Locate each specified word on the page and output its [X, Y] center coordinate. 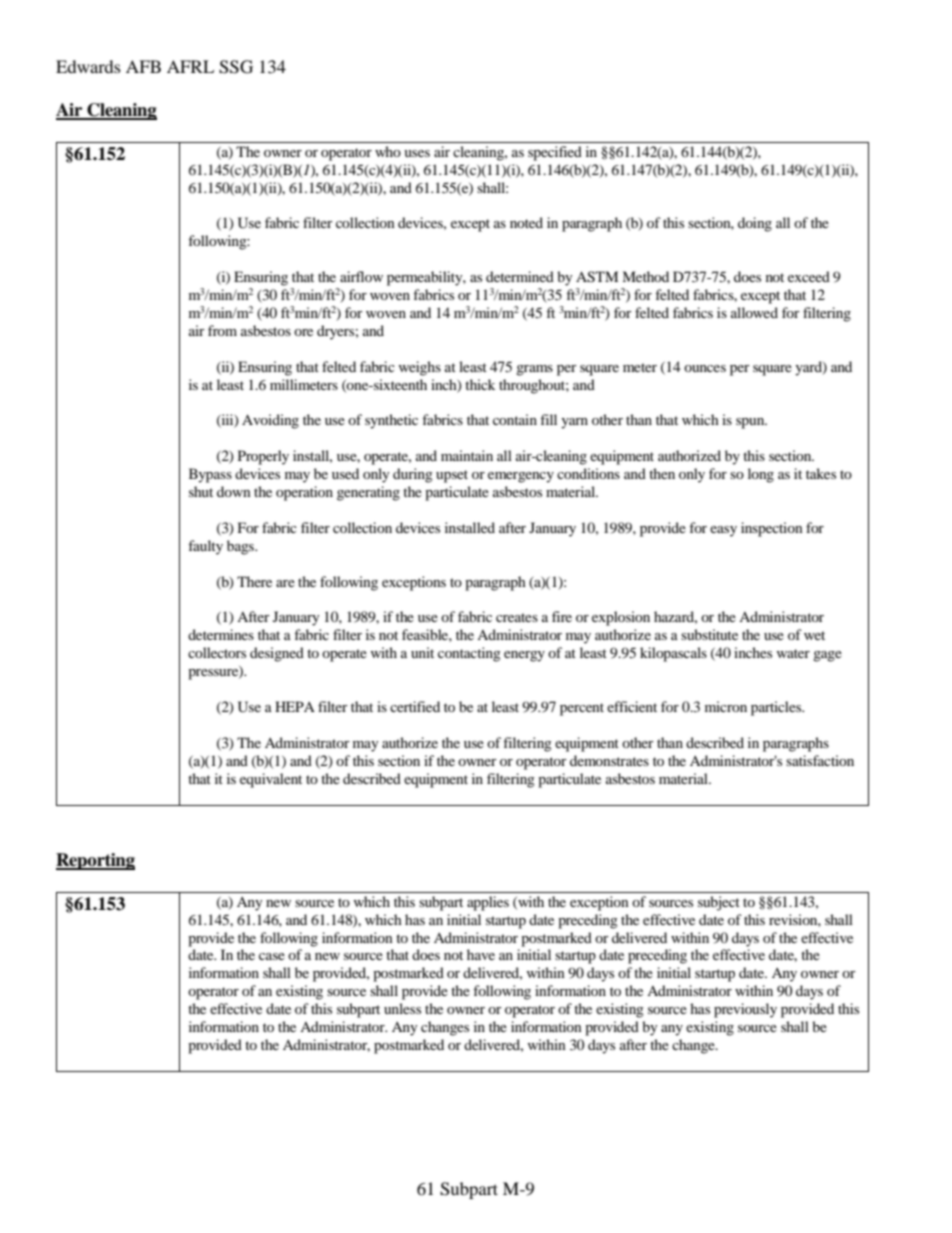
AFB [143, 66]
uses [417, 153]
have [481, 954]
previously [745, 1010]
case [272, 956]
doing [755, 224]
